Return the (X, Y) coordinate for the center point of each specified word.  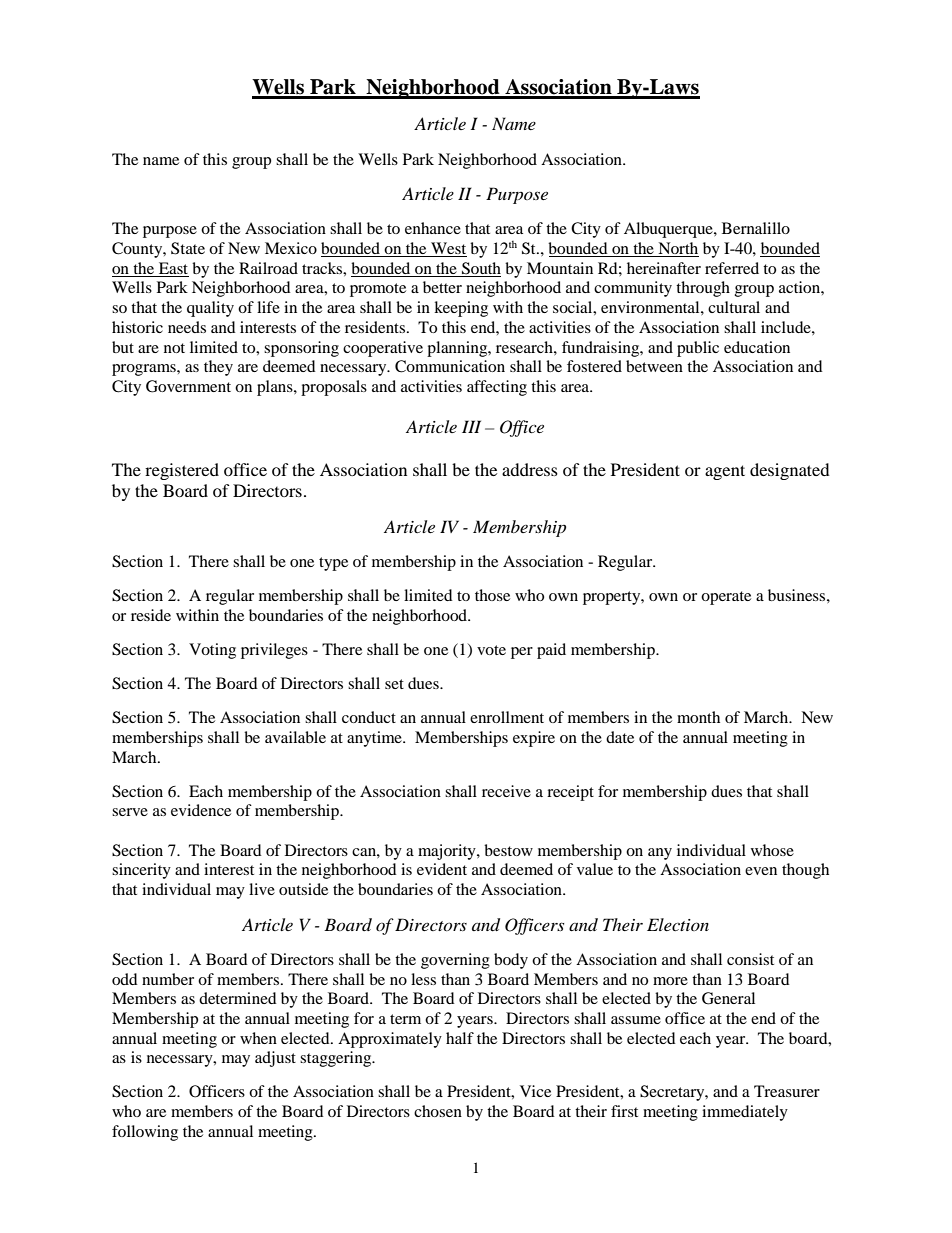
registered (182, 471)
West (448, 249)
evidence (201, 810)
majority (448, 852)
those (492, 595)
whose (772, 850)
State (188, 248)
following (145, 1133)
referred (732, 268)
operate (726, 598)
